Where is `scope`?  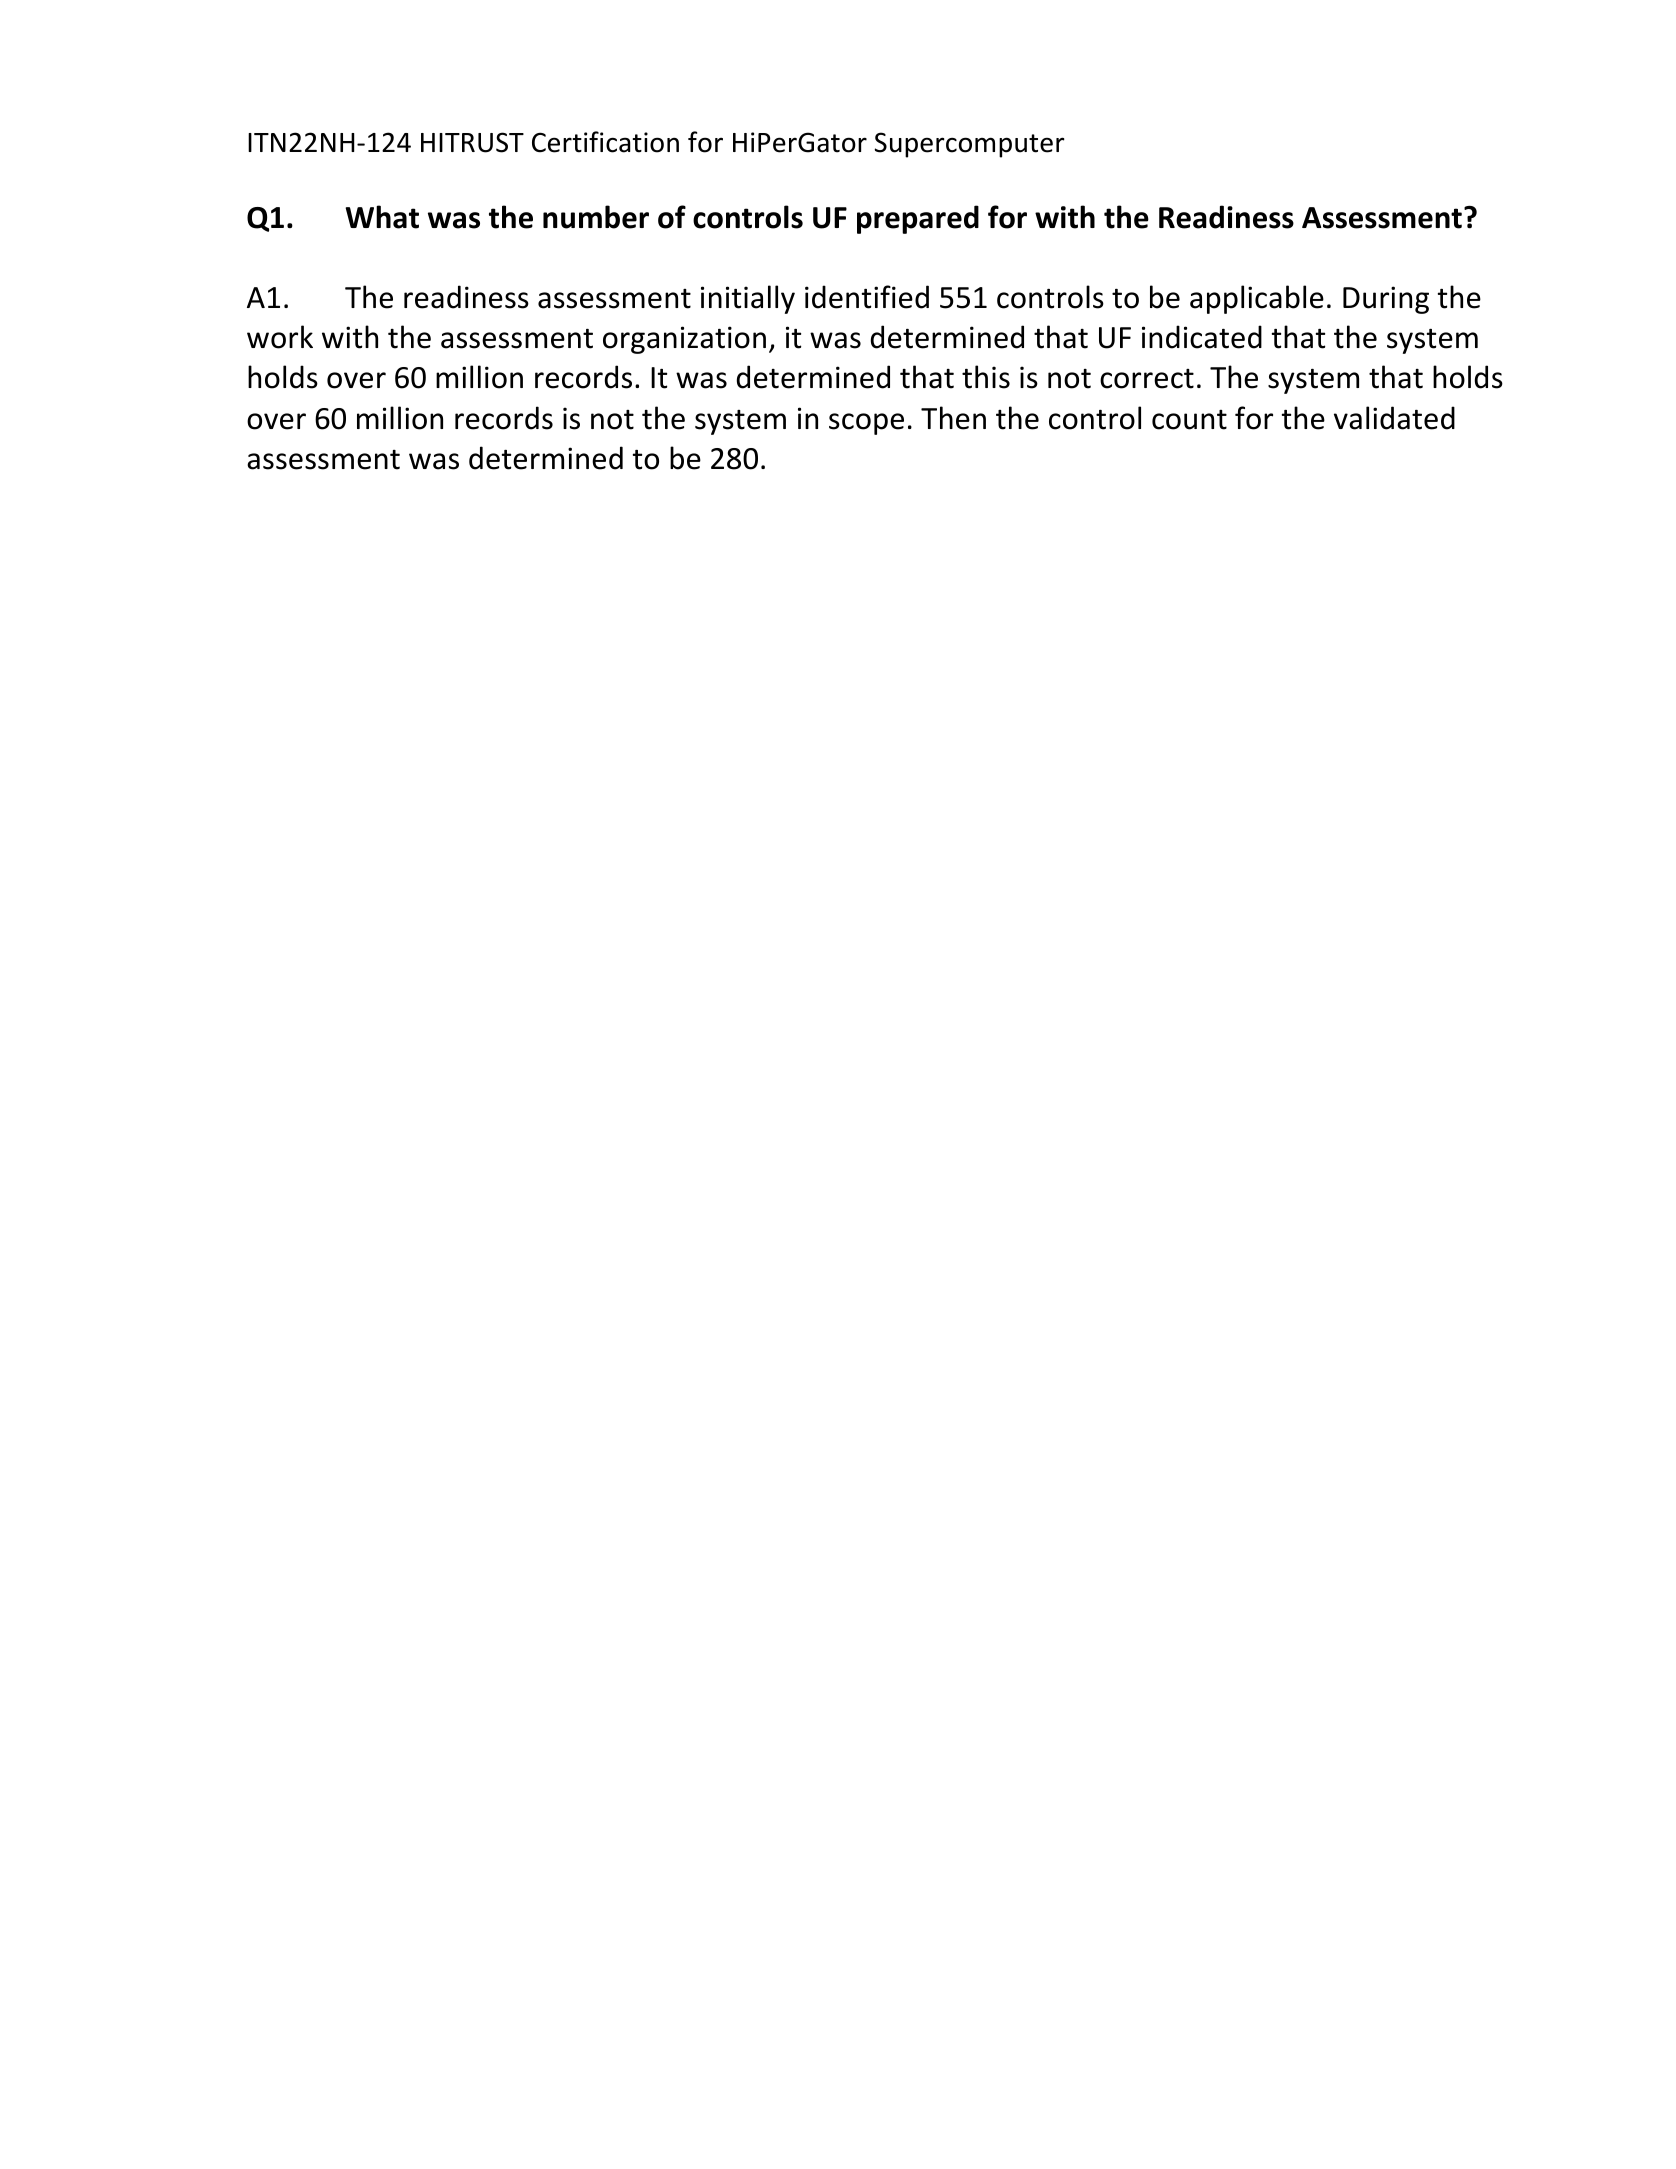
scope is located at coordinates (866, 424).
